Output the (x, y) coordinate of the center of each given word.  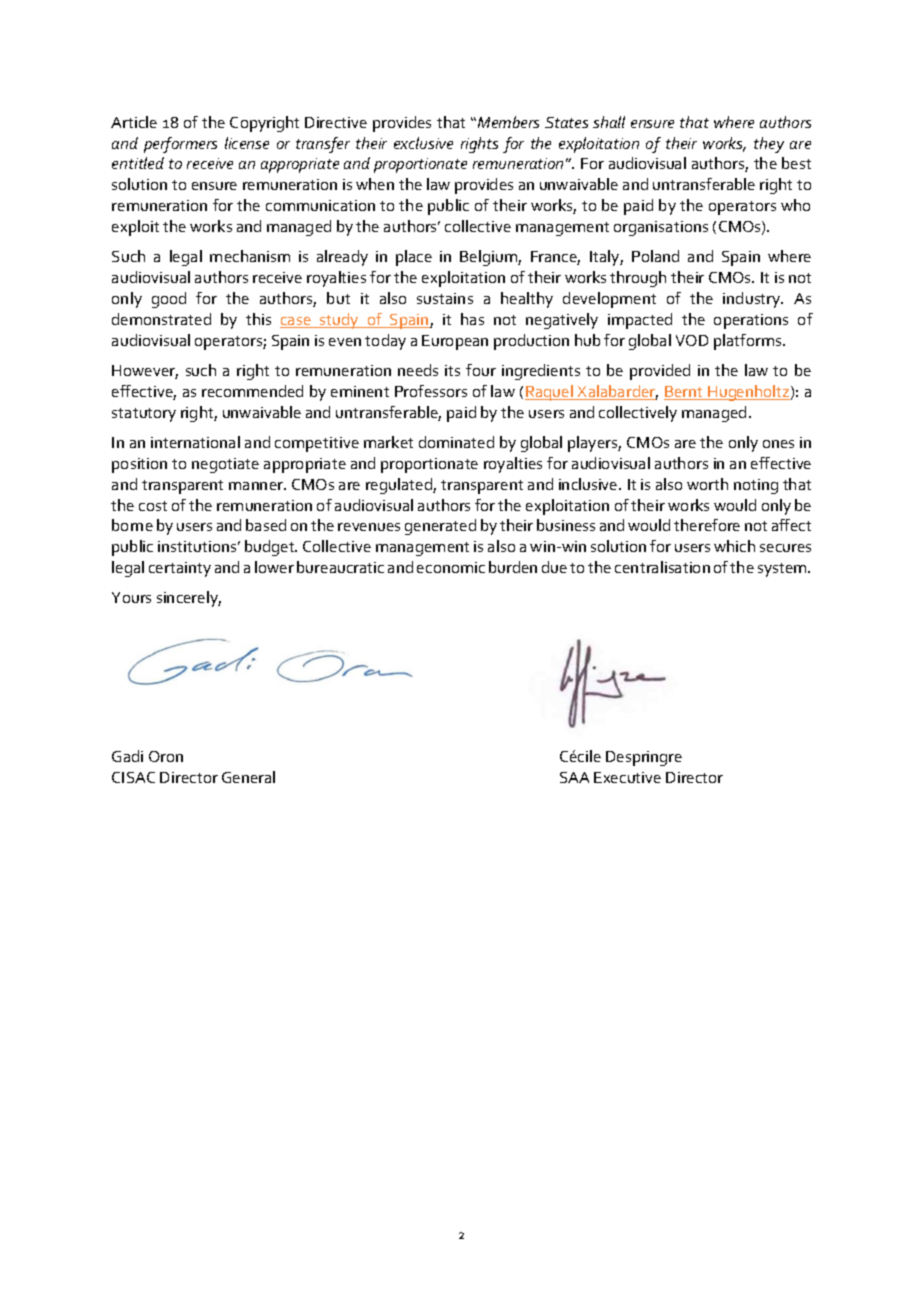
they (769, 145)
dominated (456, 442)
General (248, 777)
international (195, 442)
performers (180, 145)
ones (778, 444)
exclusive (423, 143)
